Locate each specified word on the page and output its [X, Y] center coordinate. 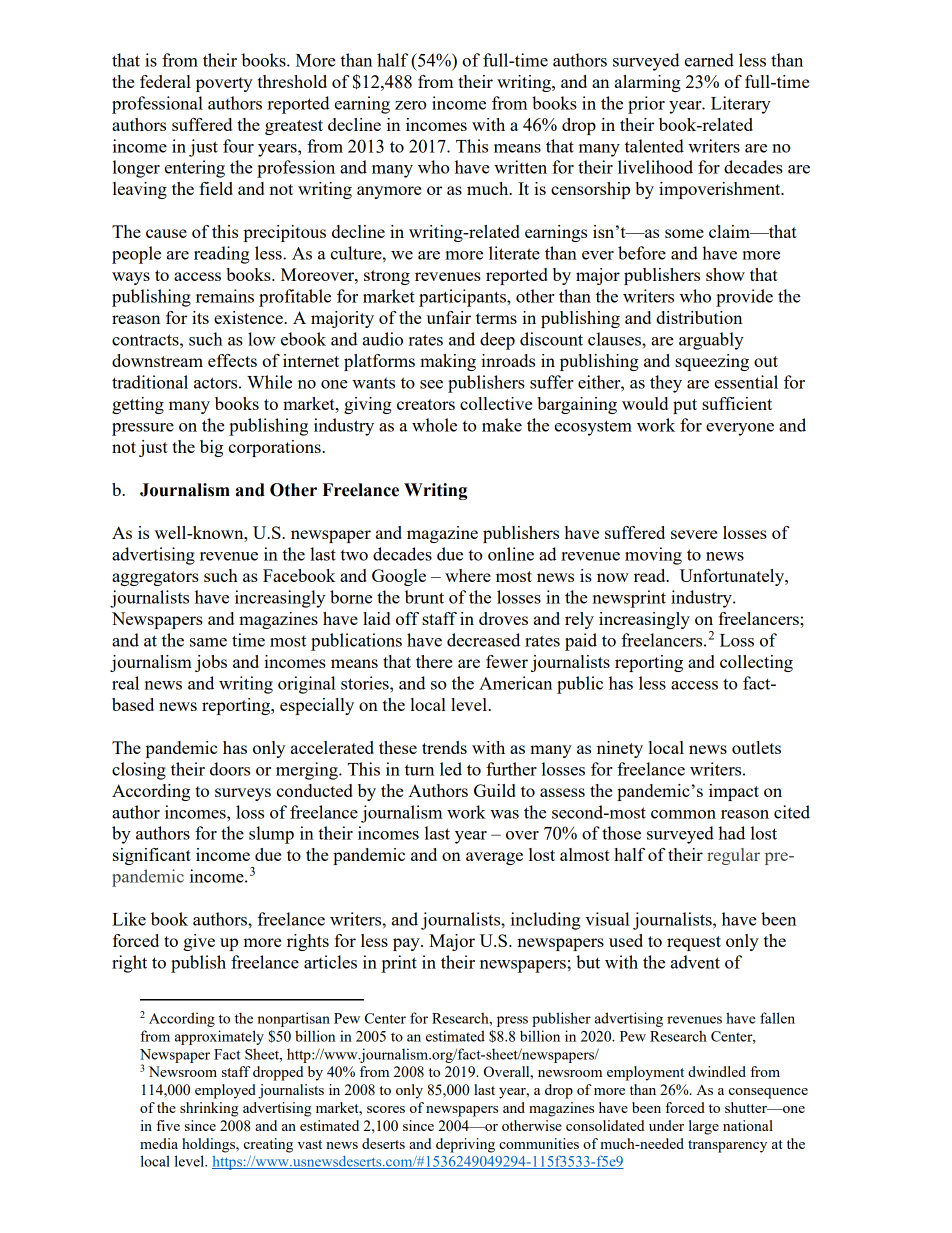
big [211, 448]
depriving [465, 1145]
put [685, 406]
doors [230, 769]
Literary [741, 105]
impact [734, 792]
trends [444, 747]
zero [410, 105]
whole [434, 425]
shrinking [209, 1109]
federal [165, 81]
